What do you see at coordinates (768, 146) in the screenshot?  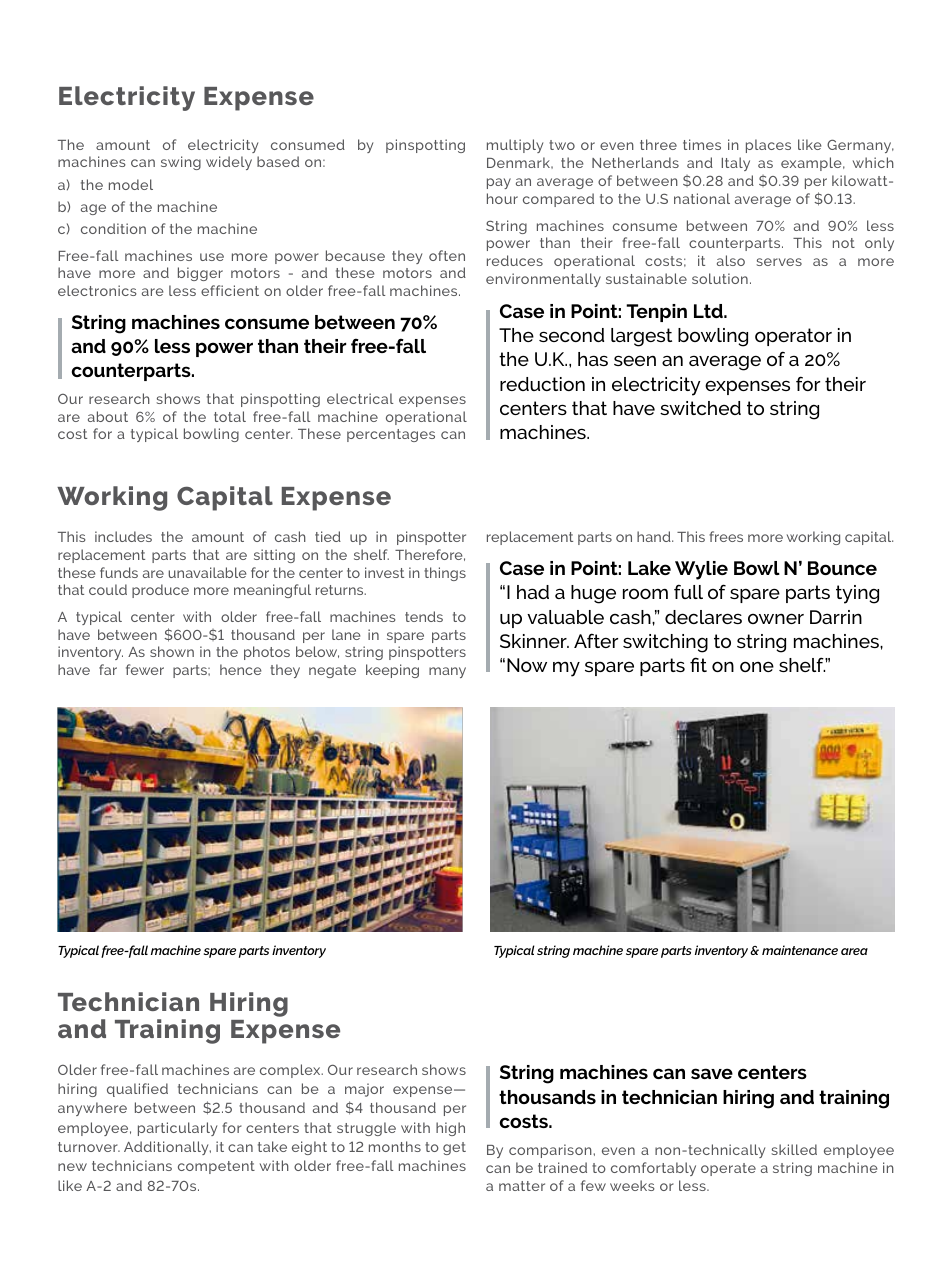 I see `places` at bounding box center [768, 146].
